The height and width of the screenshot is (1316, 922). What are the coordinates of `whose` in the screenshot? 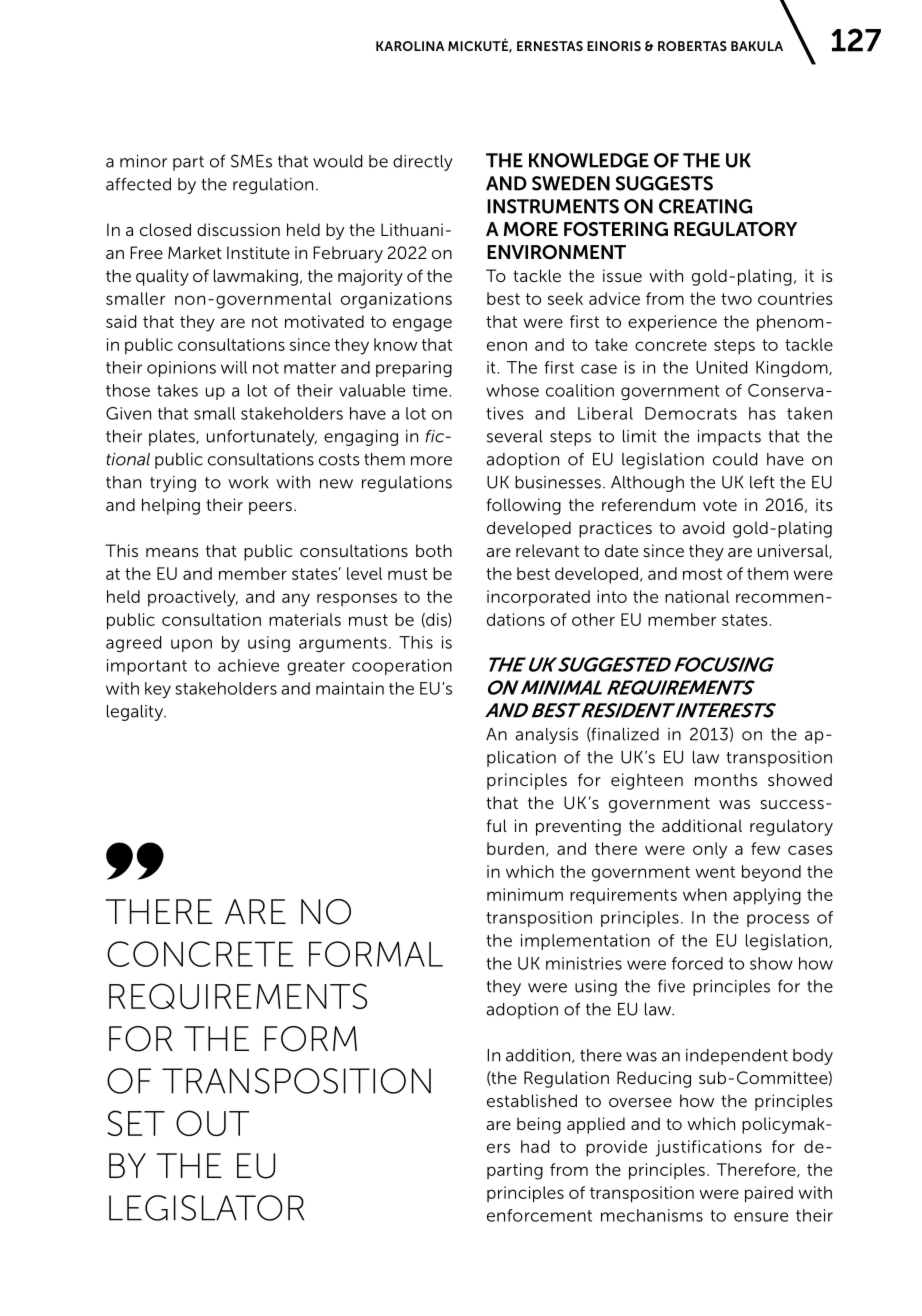 It's located at (512, 390).
